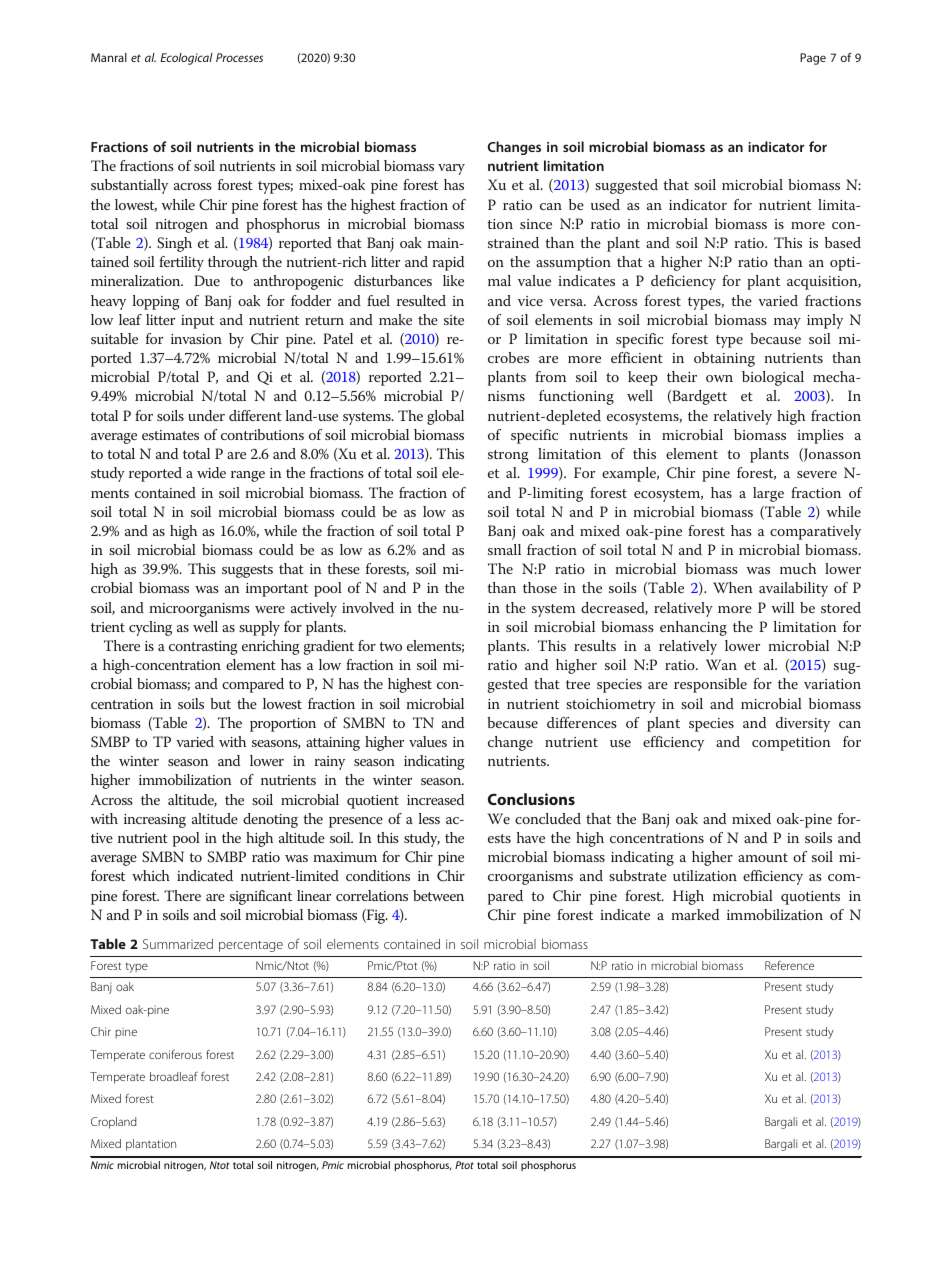 The width and height of the screenshot is (952, 1265). I want to click on Page, so click(813, 59).
